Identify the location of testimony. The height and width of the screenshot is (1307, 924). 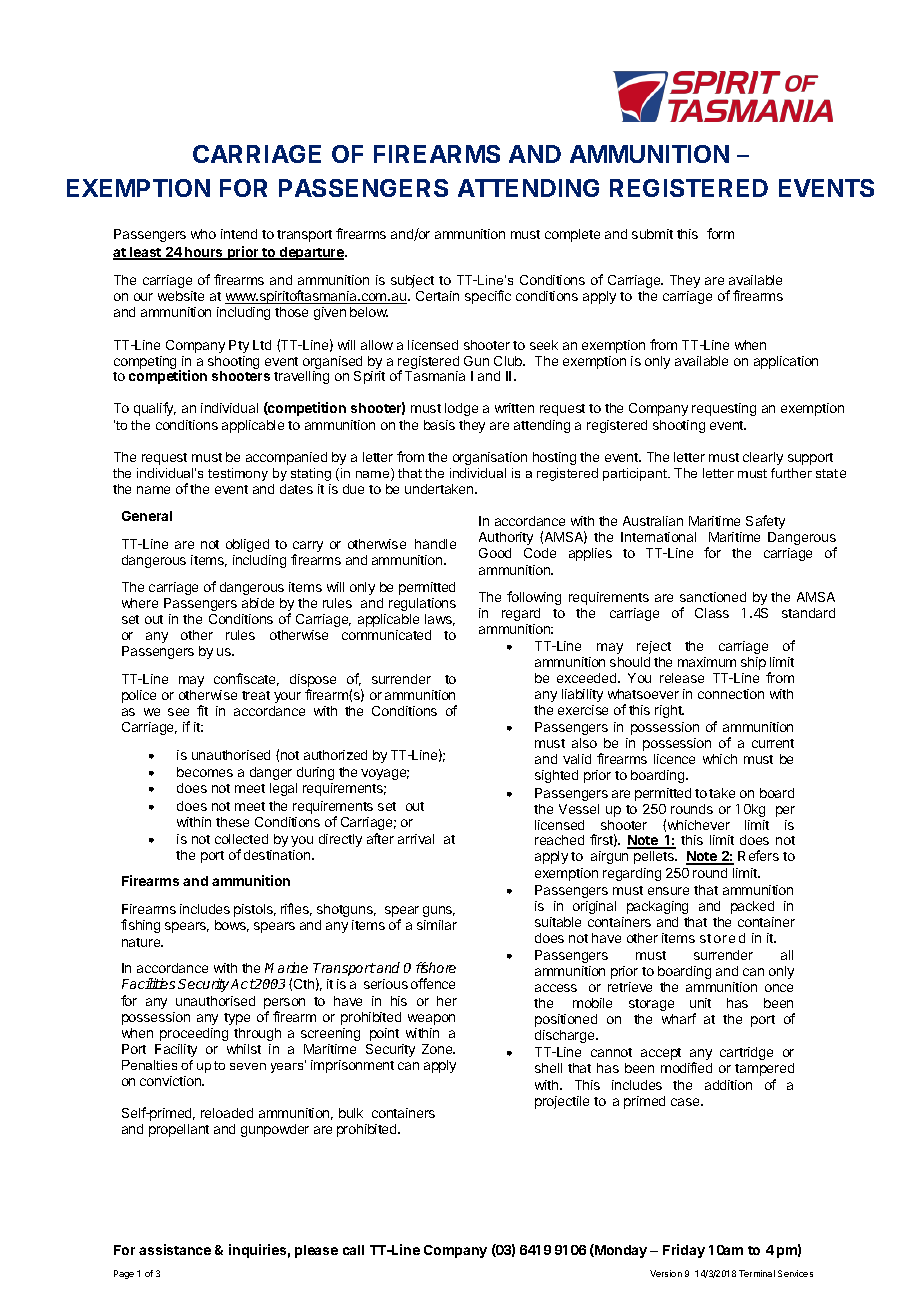
(238, 474).
